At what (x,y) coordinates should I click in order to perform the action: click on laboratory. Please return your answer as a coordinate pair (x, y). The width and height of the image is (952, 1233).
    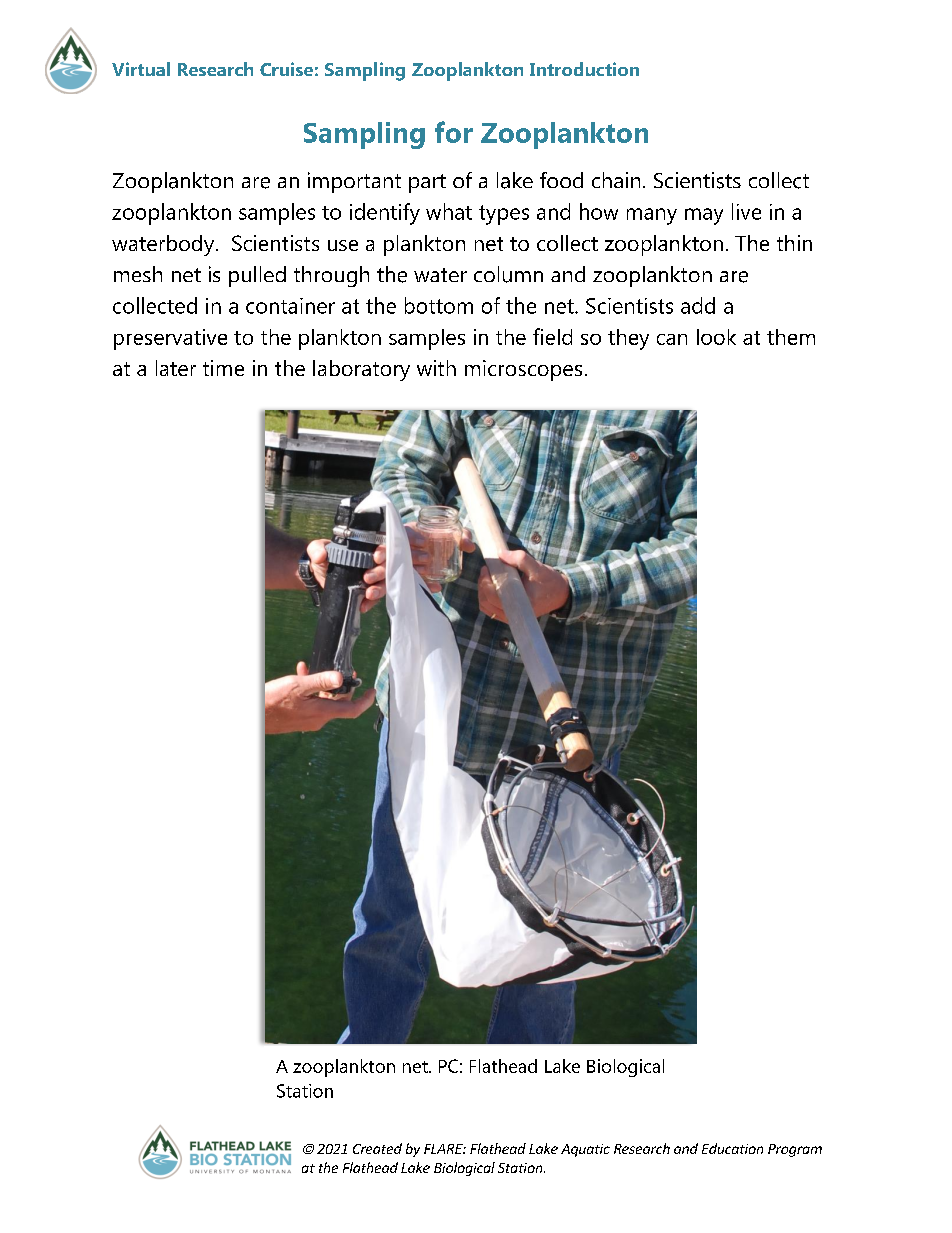
    Looking at the image, I should click on (361, 370).
